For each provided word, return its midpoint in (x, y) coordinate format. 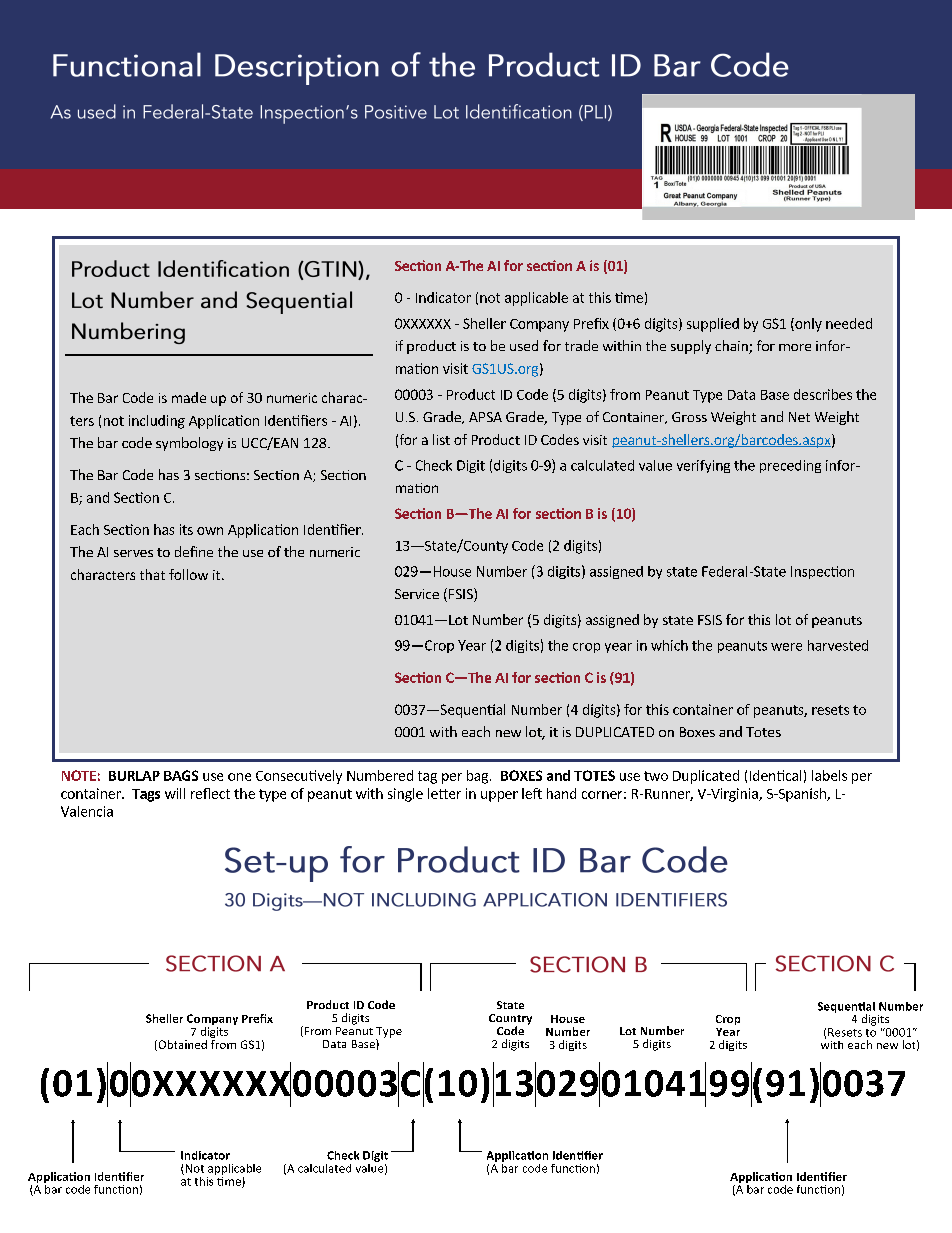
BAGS (181, 775)
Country (510, 1020)
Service (417, 594)
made (189, 397)
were (786, 647)
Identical (775, 775)
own (210, 531)
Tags (146, 795)
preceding (790, 466)
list (441, 439)
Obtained (181, 1045)
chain (732, 347)
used (524, 345)
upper (499, 796)
